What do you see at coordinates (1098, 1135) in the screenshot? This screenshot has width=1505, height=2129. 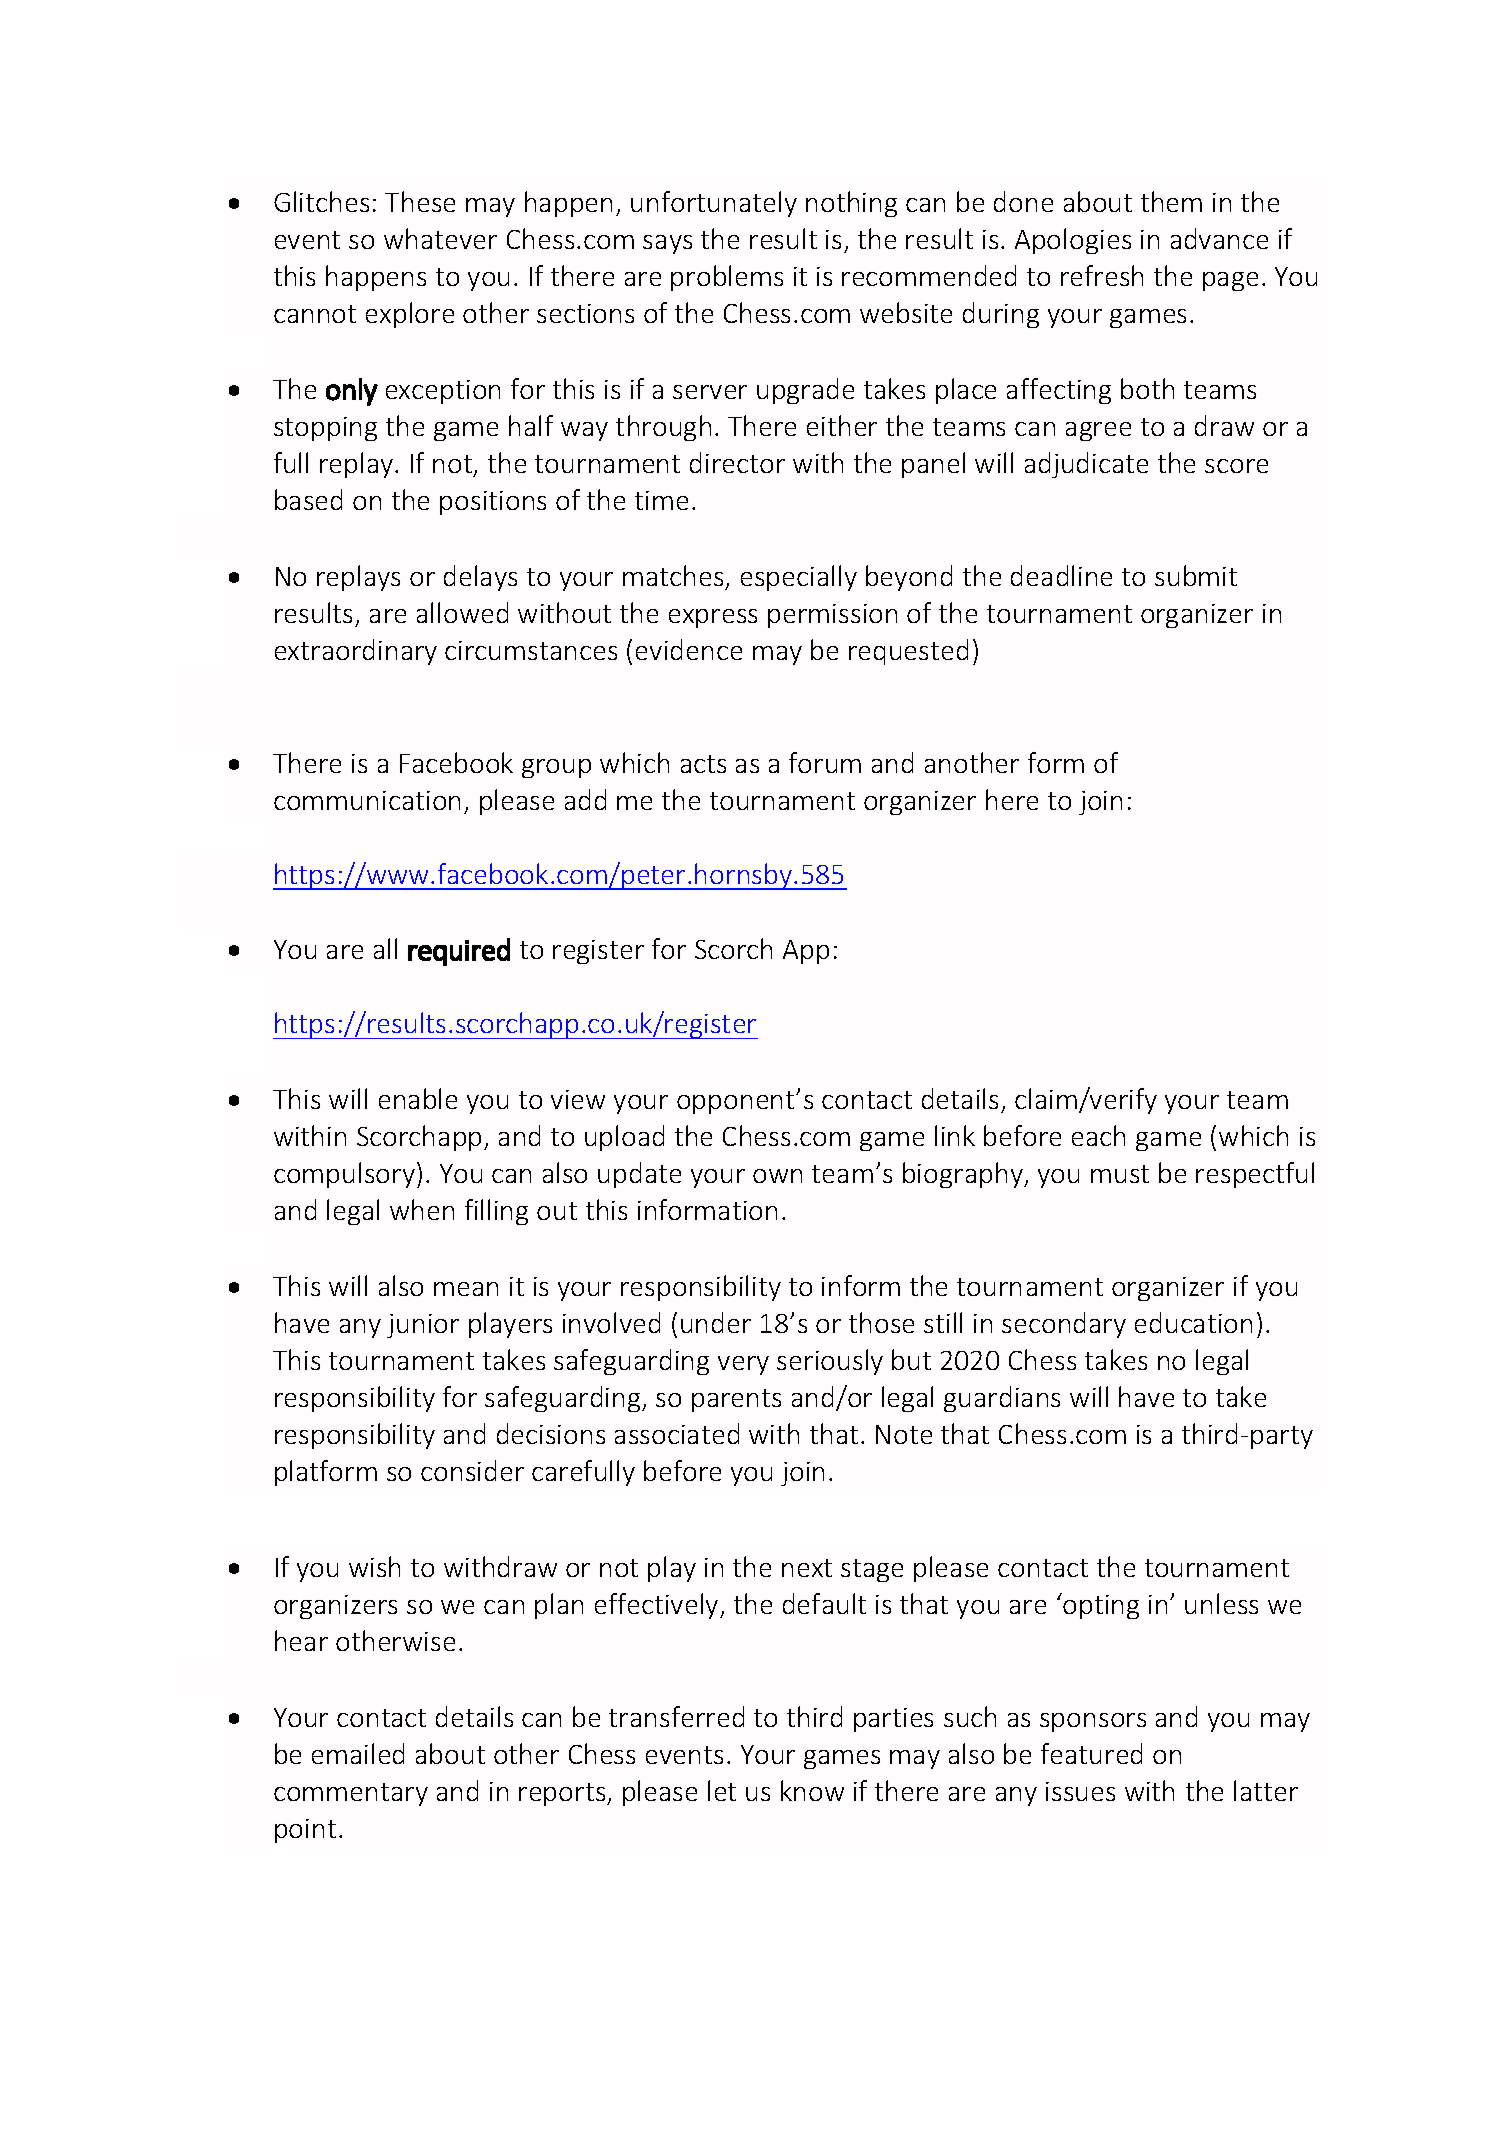 I see `each` at bounding box center [1098, 1135].
